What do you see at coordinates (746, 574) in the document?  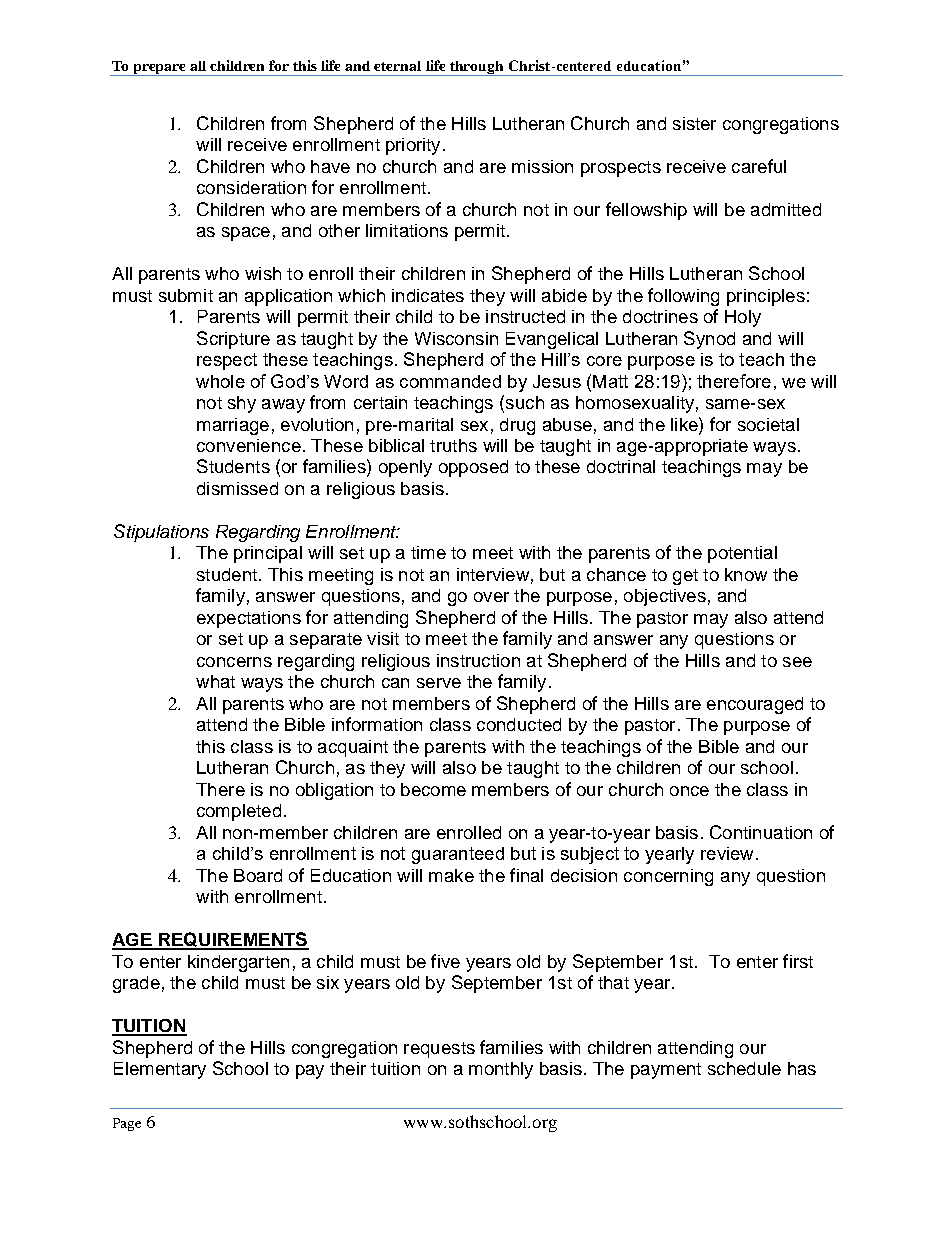 I see `know` at bounding box center [746, 574].
